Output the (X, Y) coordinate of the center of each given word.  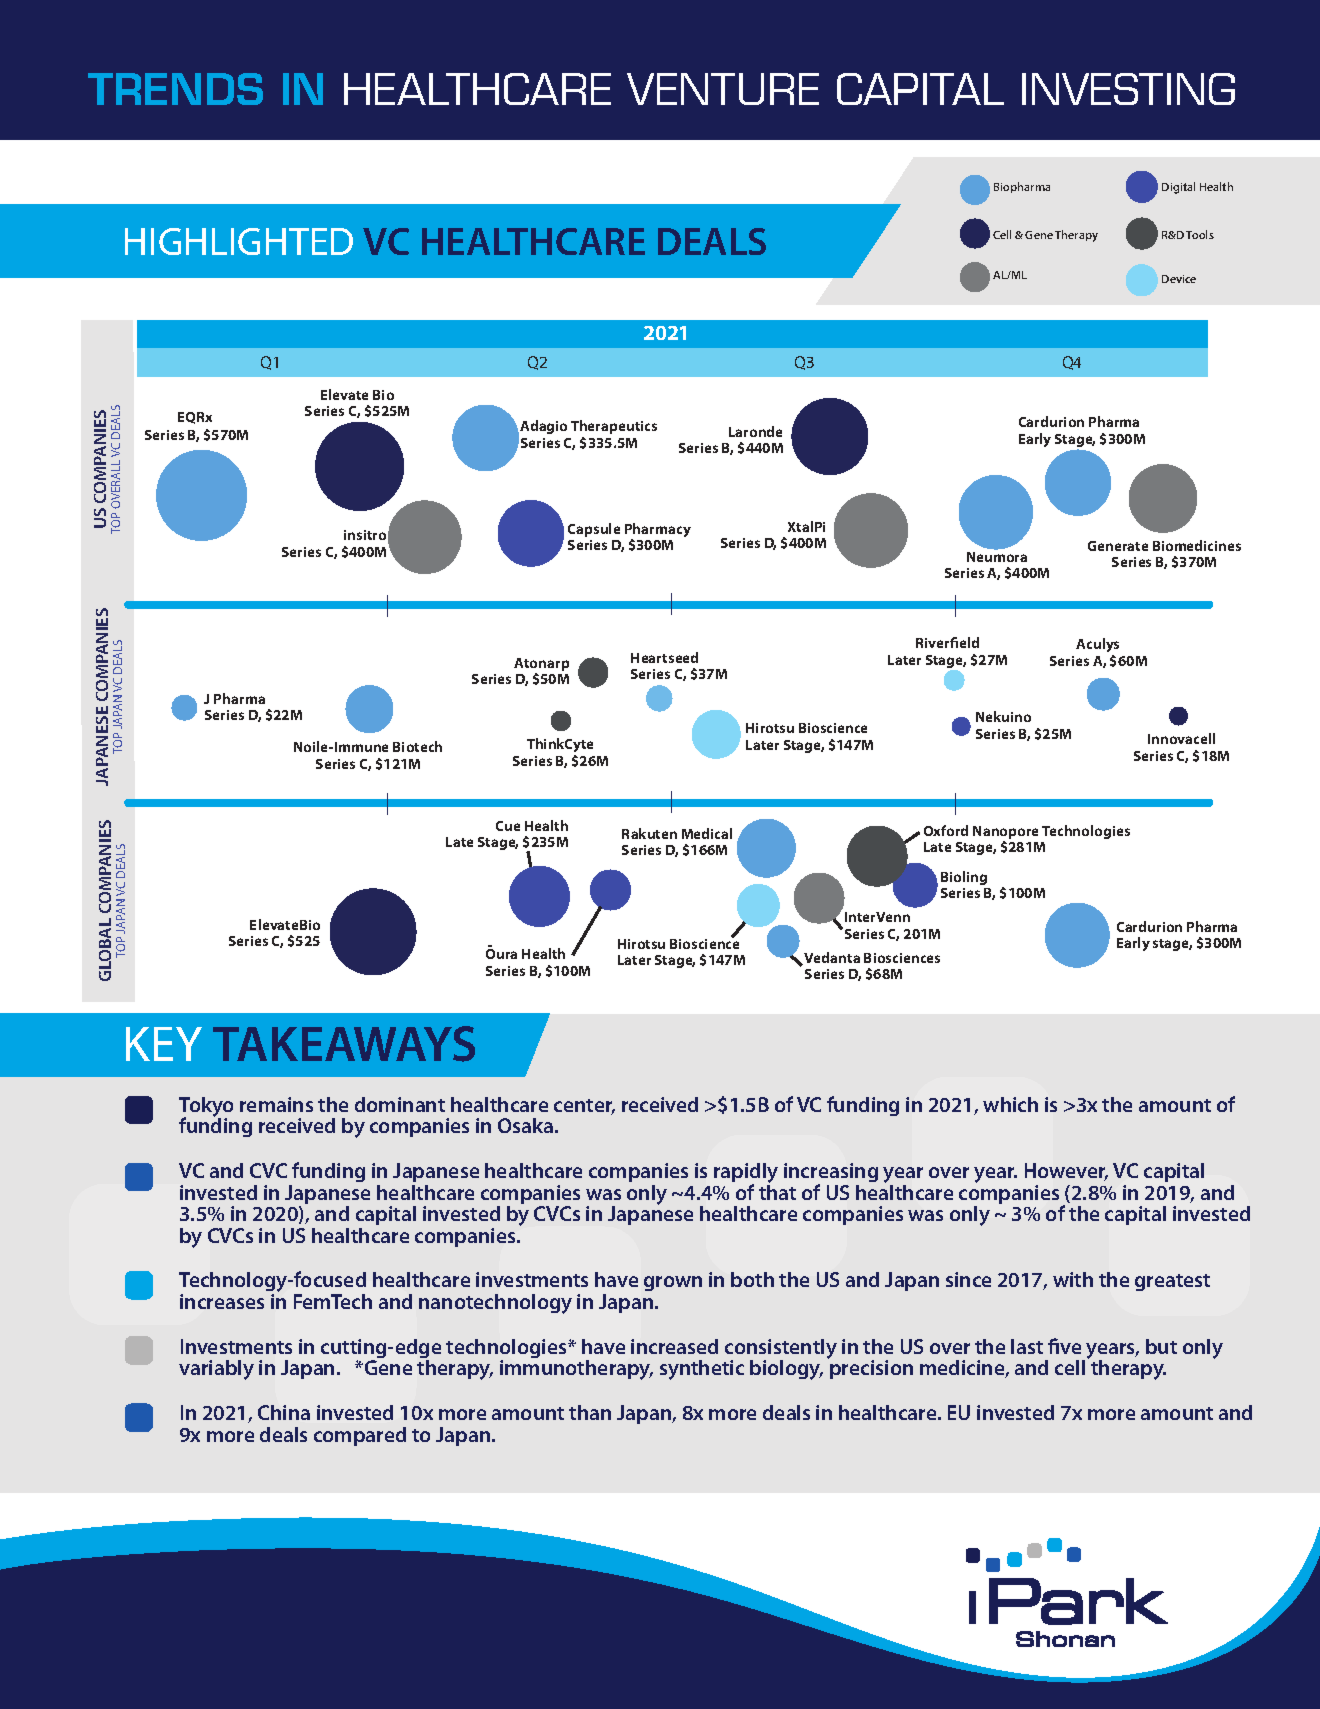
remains (276, 1104)
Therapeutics (614, 427)
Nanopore (1005, 834)
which (1010, 1104)
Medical (707, 833)
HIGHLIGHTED (239, 241)
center (584, 1107)
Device (1179, 279)
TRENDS (175, 89)
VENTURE (723, 89)
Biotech (417, 746)
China (284, 1412)
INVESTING (1128, 89)
